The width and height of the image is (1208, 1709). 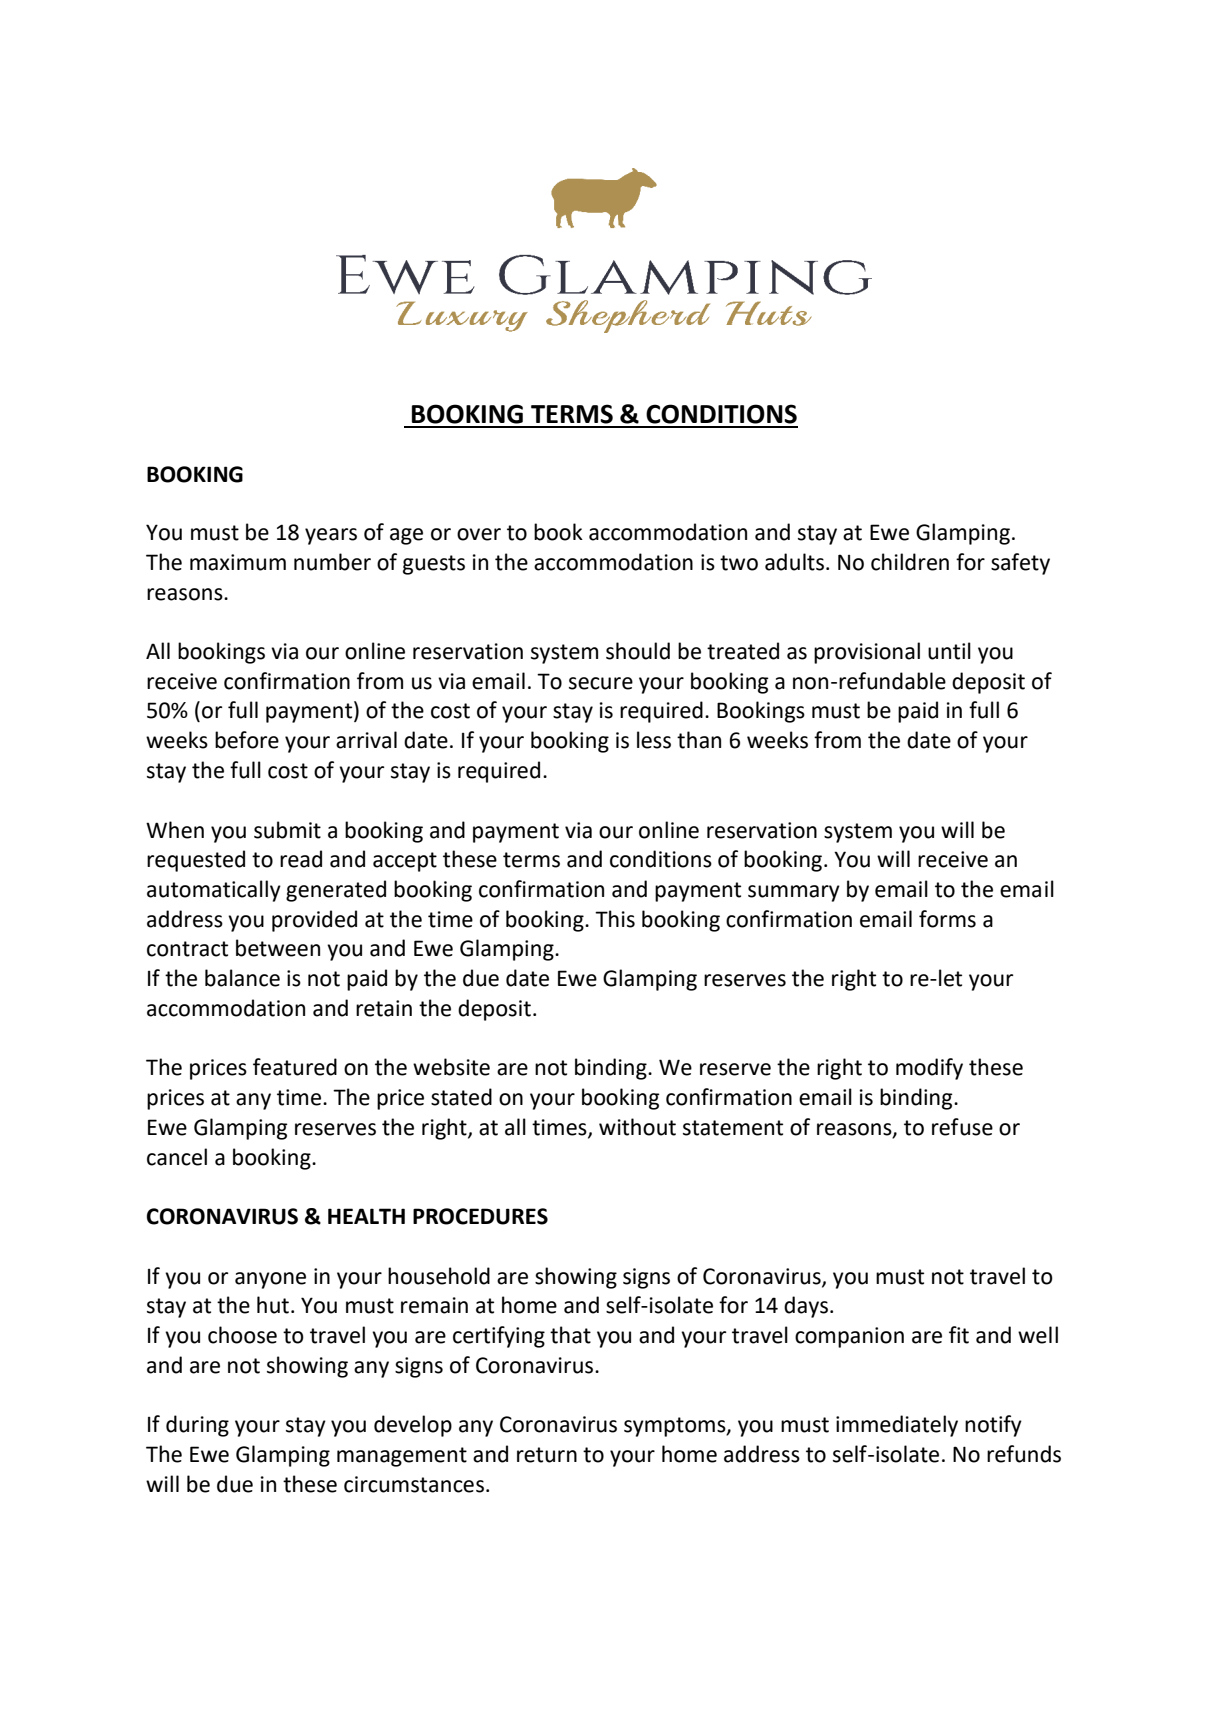 I want to click on children, so click(x=910, y=562).
